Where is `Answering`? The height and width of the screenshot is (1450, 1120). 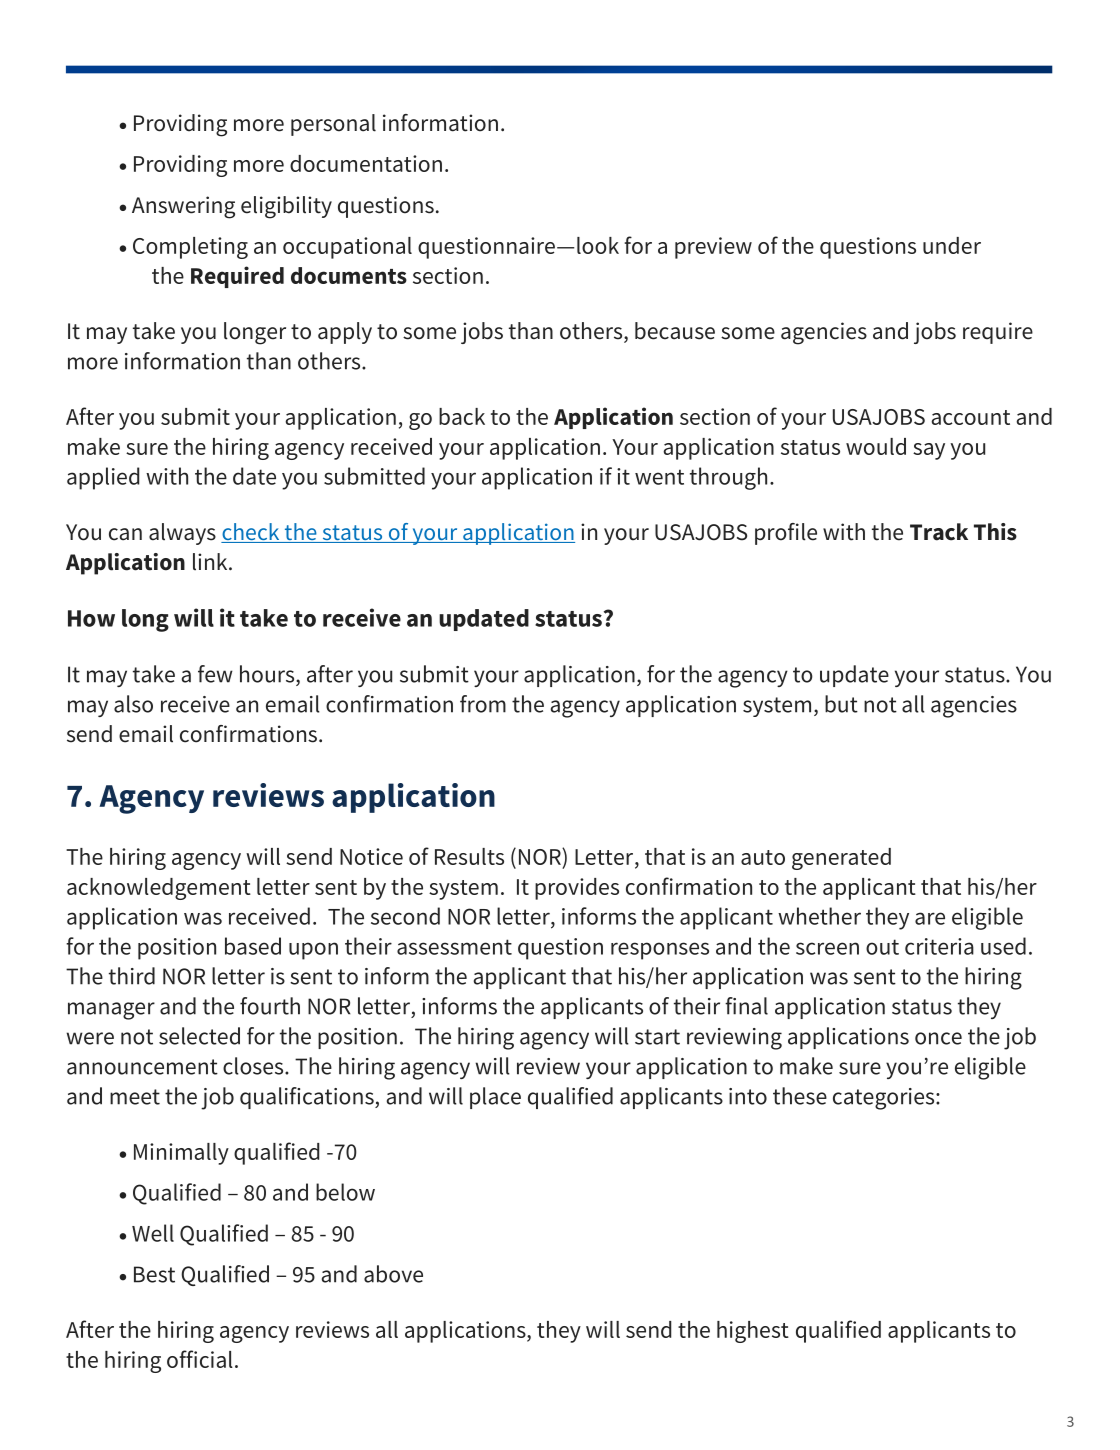
Answering is located at coordinates (183, 207).
